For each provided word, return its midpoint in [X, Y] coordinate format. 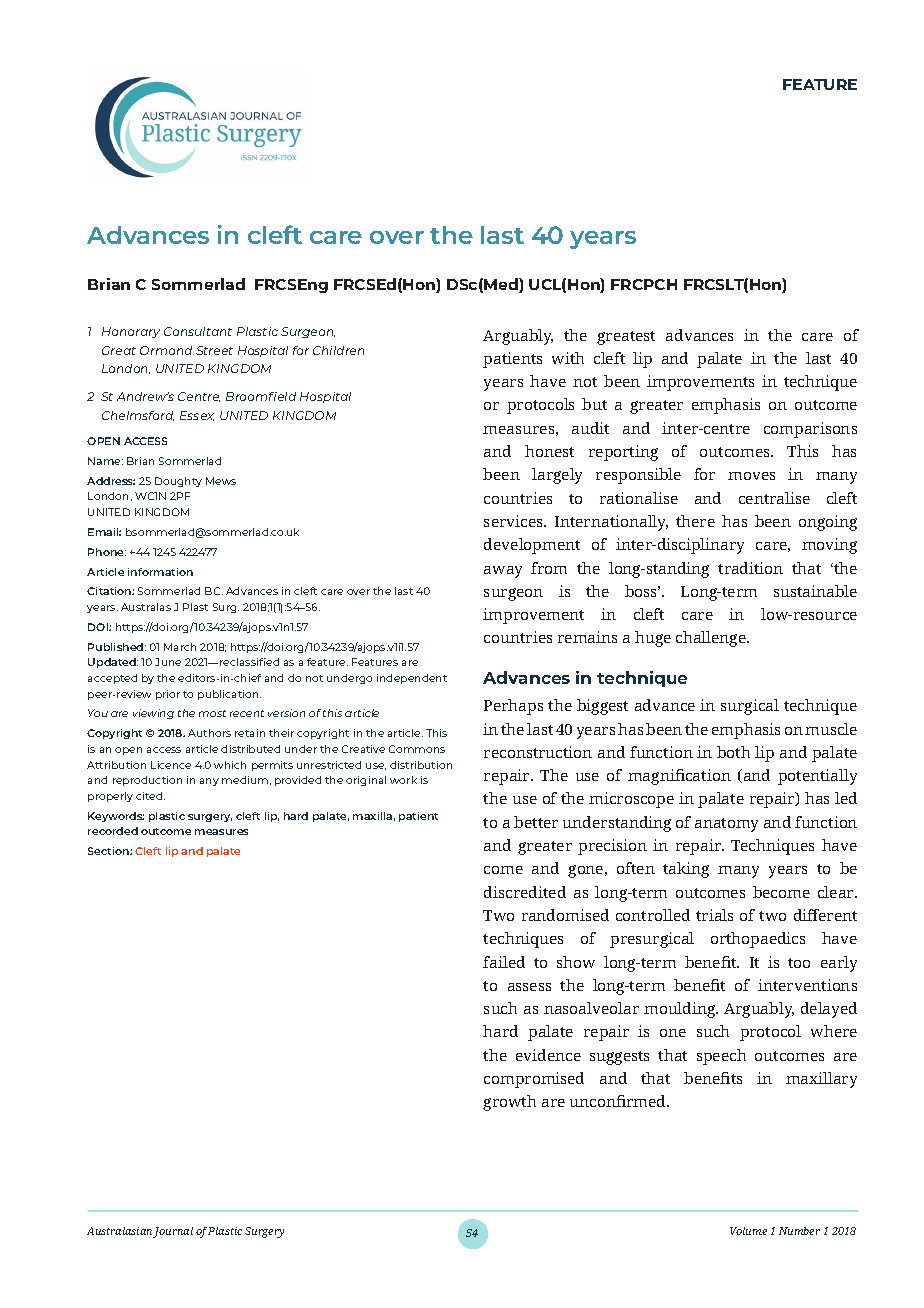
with [568, 358]
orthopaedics [758, 940]
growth [509, 1103]
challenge [712, 639]
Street [214, 350]
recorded [113, 831]
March [180, 647]
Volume [748, 1231]
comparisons [810, 430]
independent [412, 679]
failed [504, 962]
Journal [173, 1232]
